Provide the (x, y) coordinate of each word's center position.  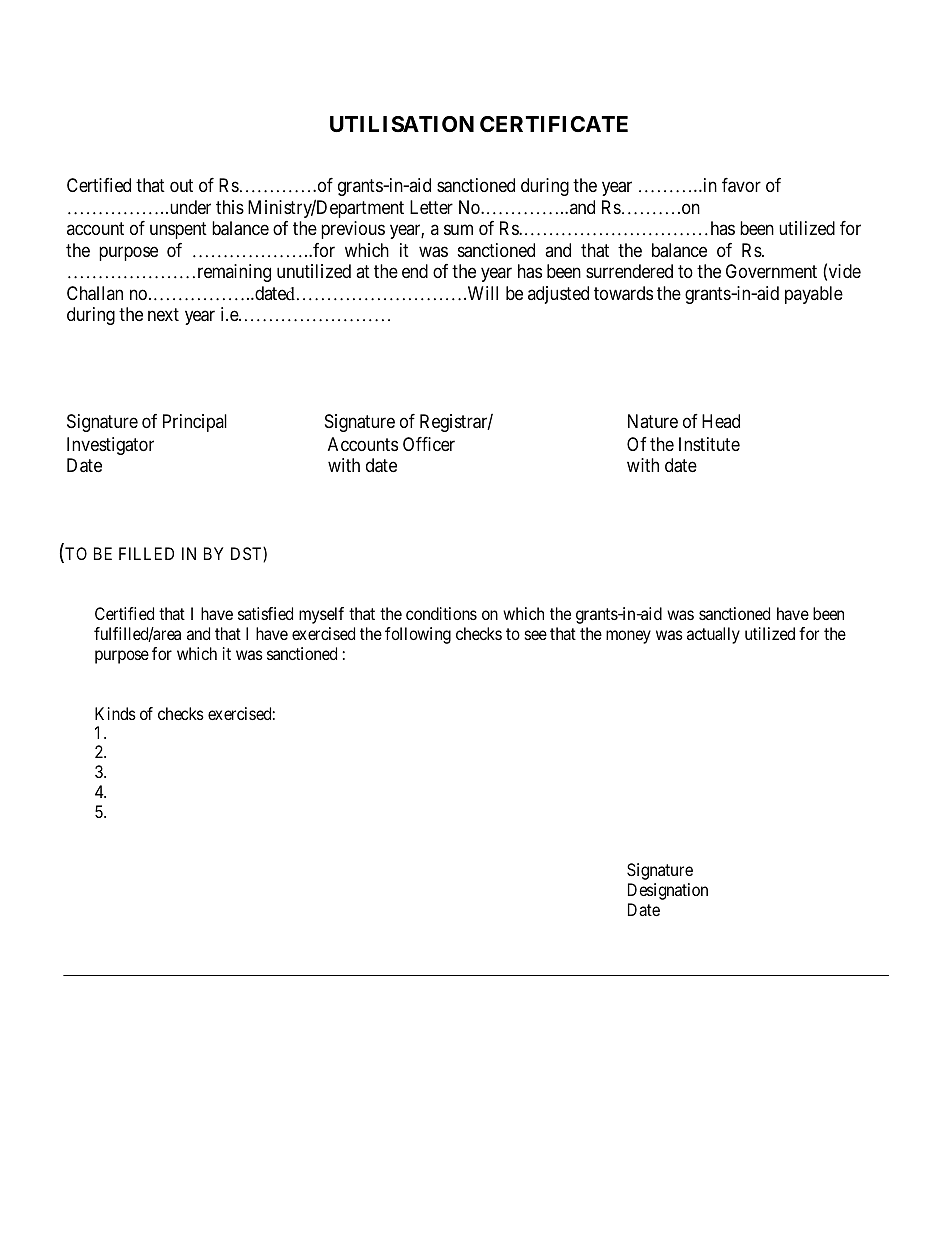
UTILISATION (402, 124)
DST (247, 554)
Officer (429, 444)
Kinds (115, 713)
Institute (709, 444)
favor (741, 185)
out (181, 185)
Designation (668, 891)
